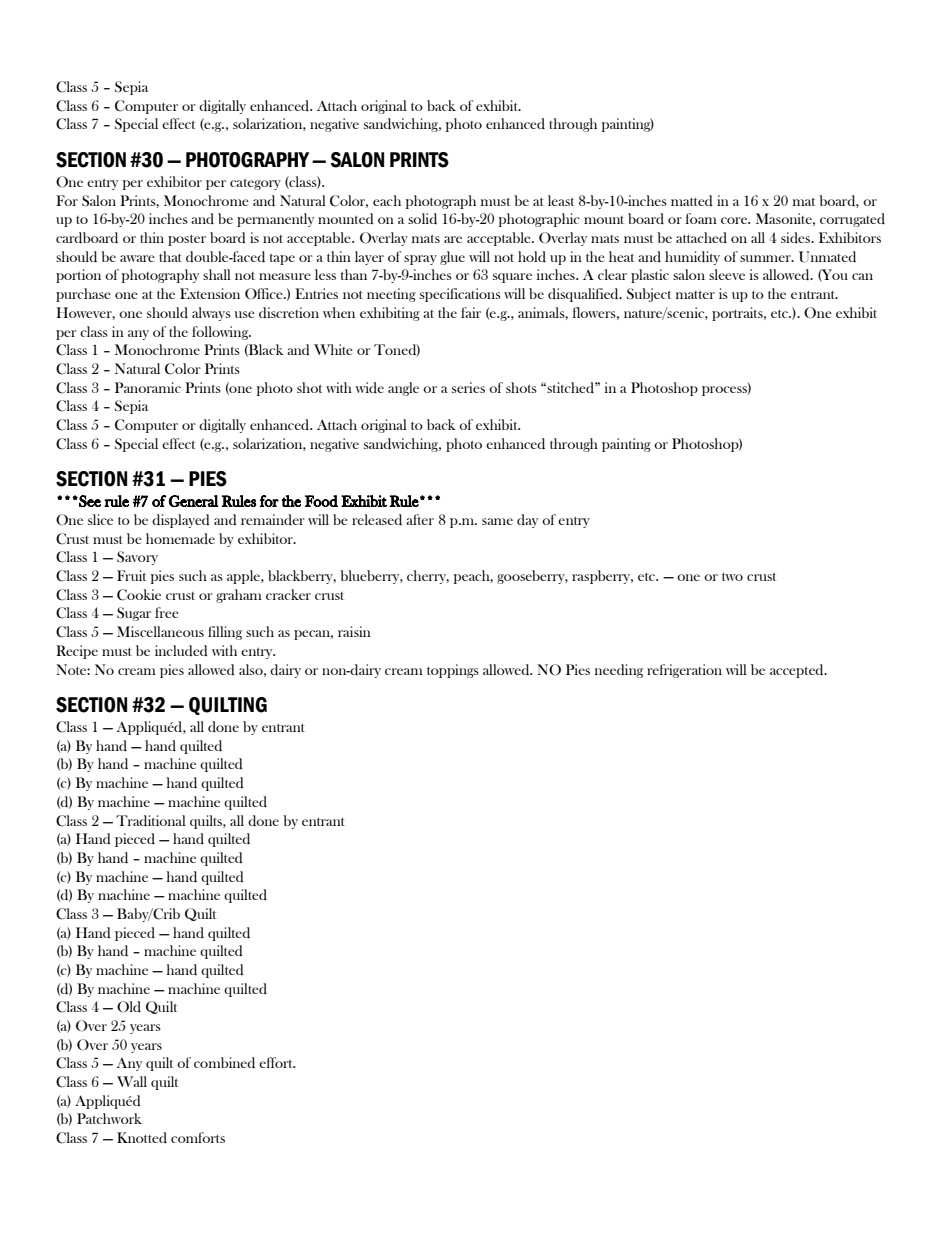 This screenshot has height=1233, width=952. What do you see at coordinates (187, 240) in the screenshot?
I see `poster` at bounding box center [187, 240].
